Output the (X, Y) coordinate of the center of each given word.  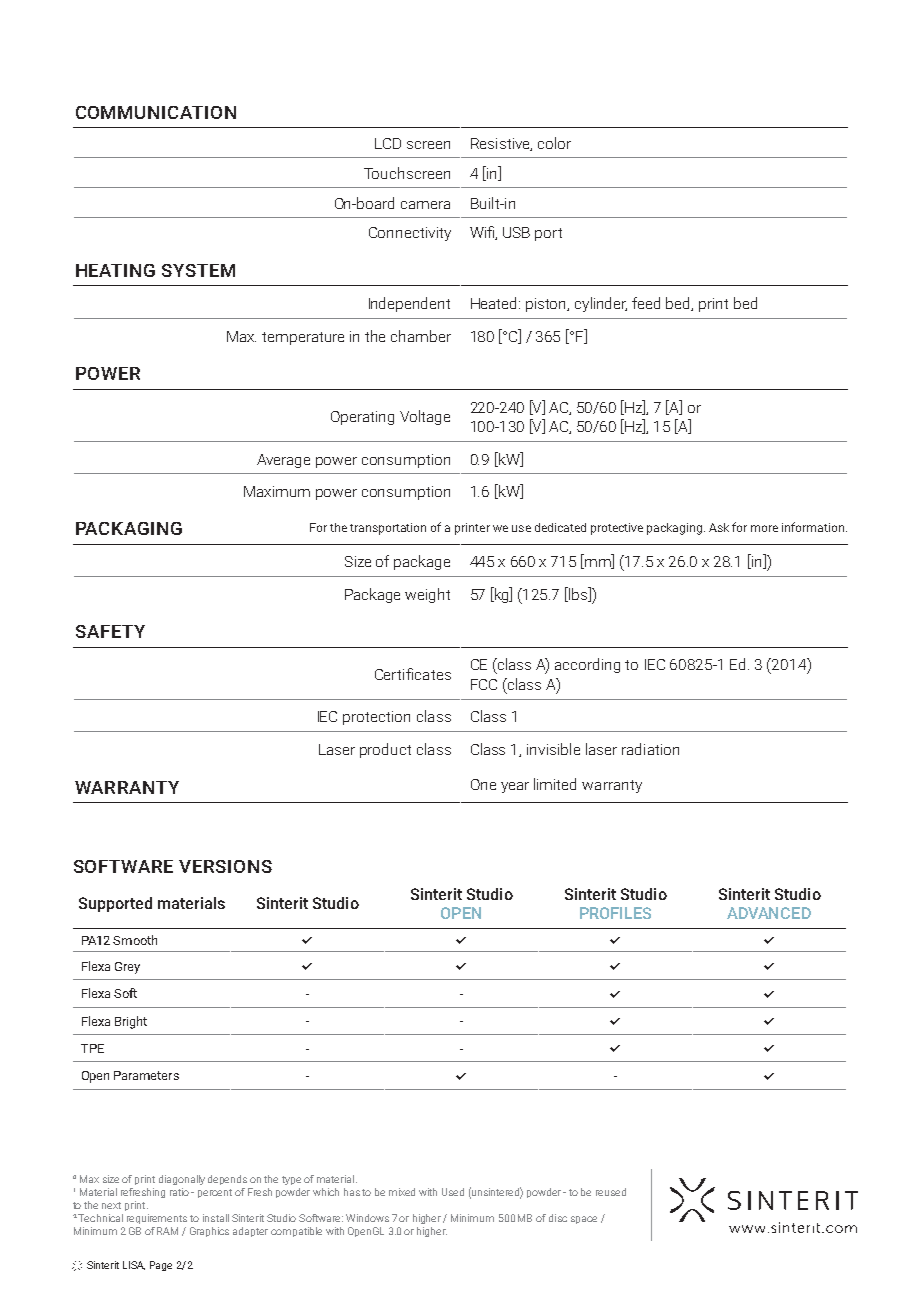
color (554, 143)
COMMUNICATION (156, 112)
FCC (484, 684)
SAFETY (110, 631)
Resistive (501, 144)
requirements (157, 1219)
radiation (650, 749)
